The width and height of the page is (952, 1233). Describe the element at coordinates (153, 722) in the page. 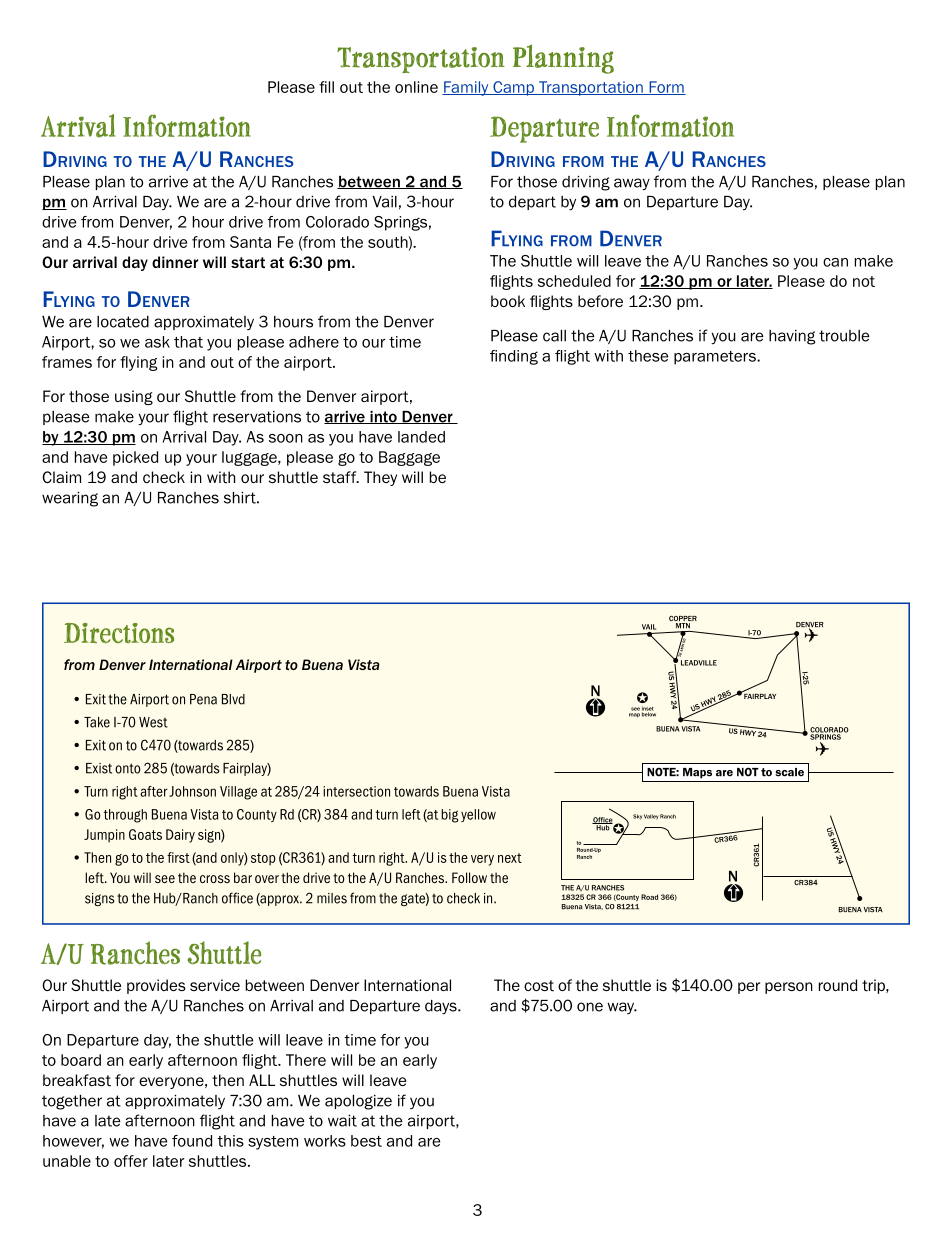

I see `West` at that location.
